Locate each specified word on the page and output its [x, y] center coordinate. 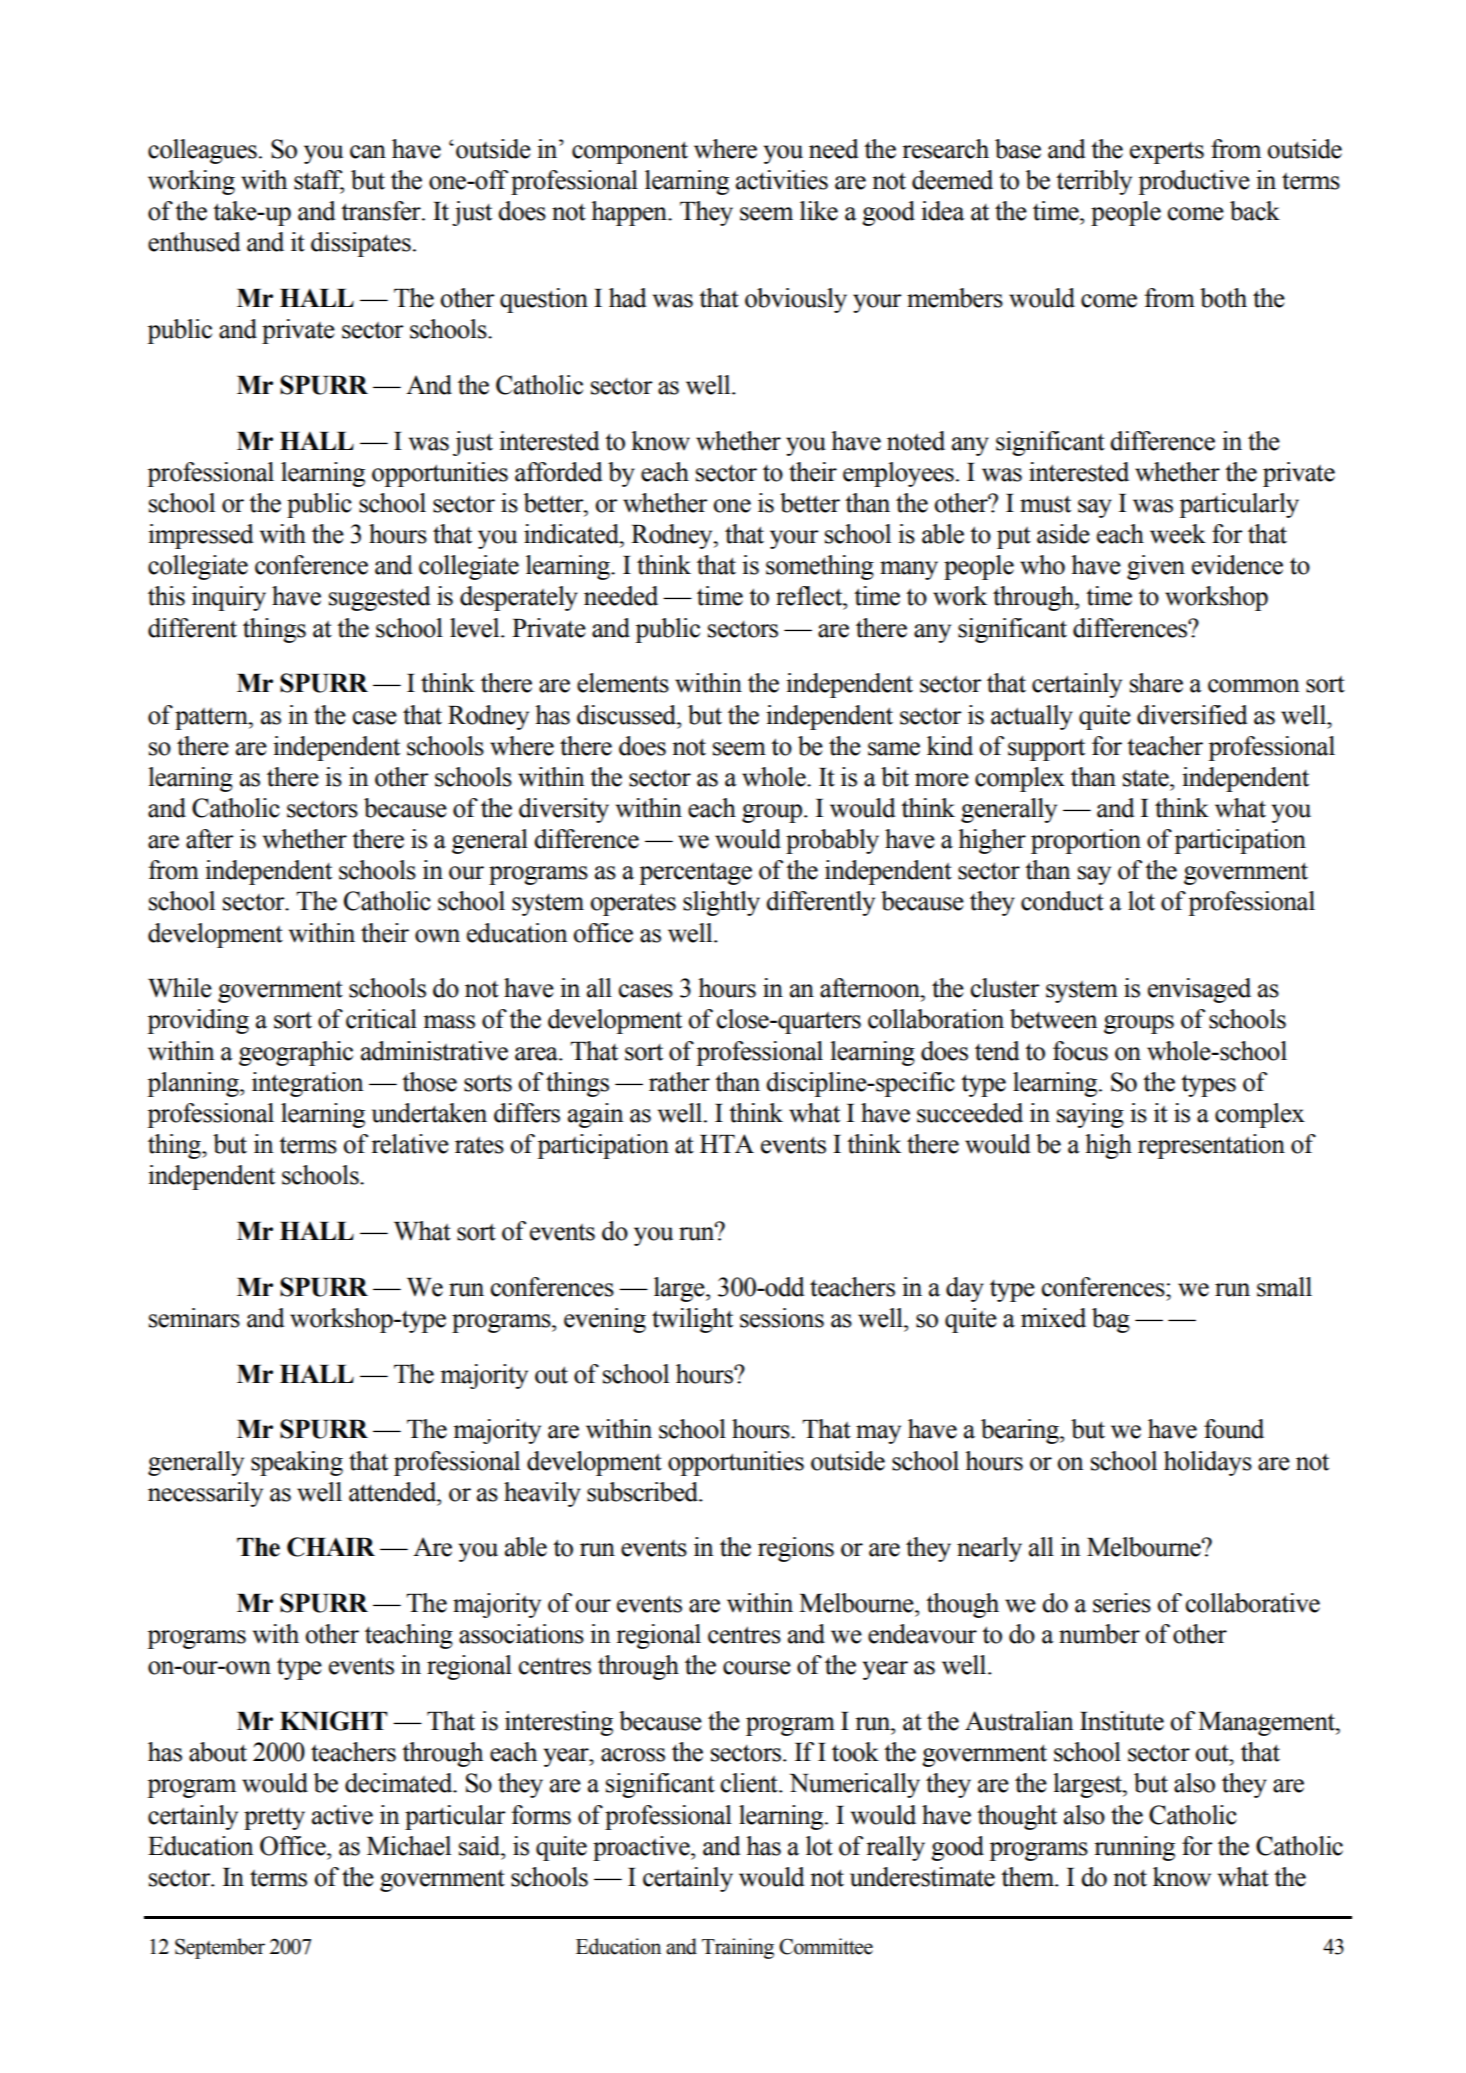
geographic [296, 1053]
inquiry [229, 598]
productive [1194, 182]
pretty [274, 1818]
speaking [297, 1463]
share [1156, 683]
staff [319, 181]
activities [782, 180]
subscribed [644, 1492]
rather [679, 1082]
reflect [810, 596]
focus [1080, 1051]
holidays [1208, 1463]
